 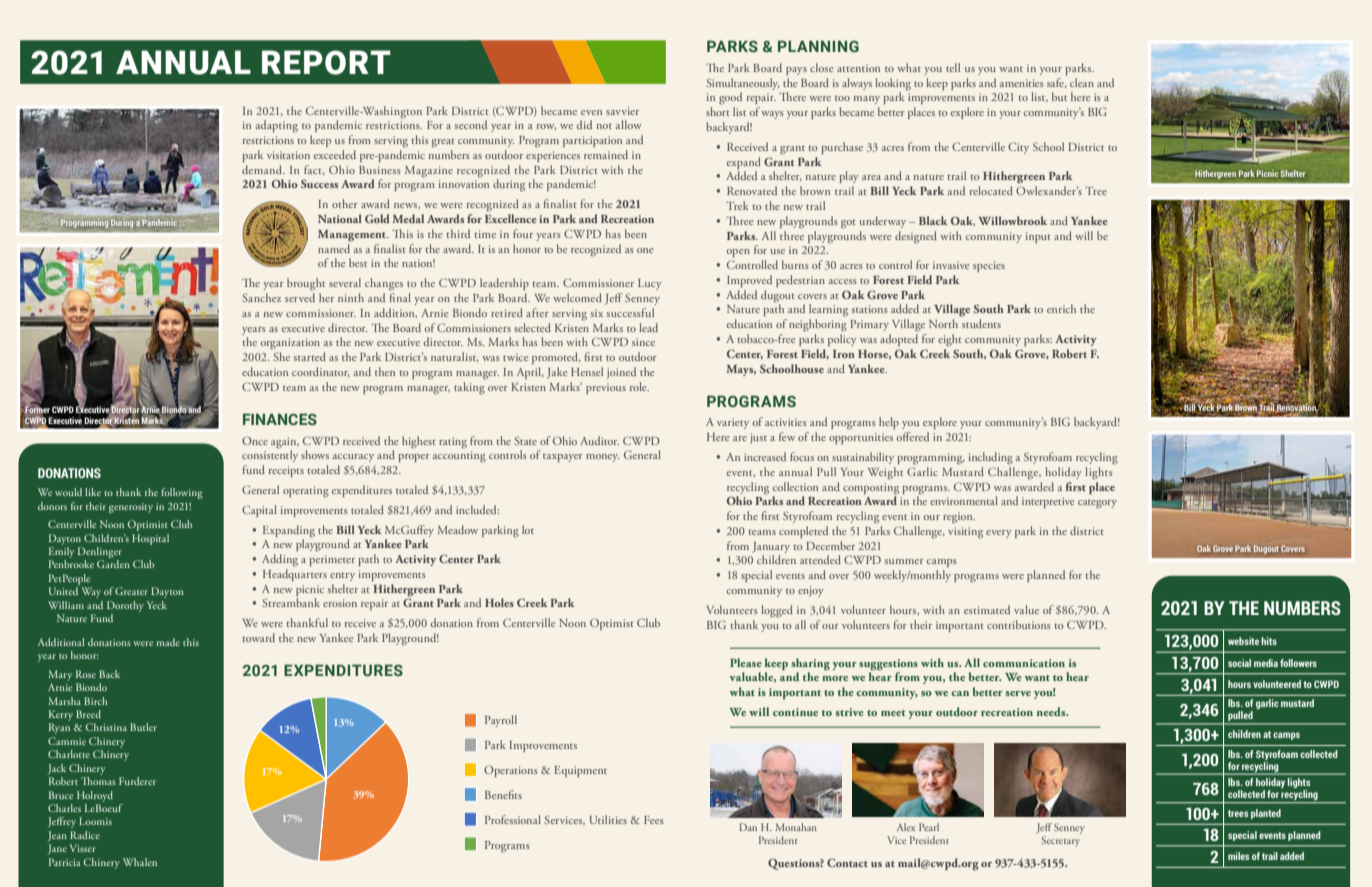 I want to click on coordinator, so click(x=321, y=372).
